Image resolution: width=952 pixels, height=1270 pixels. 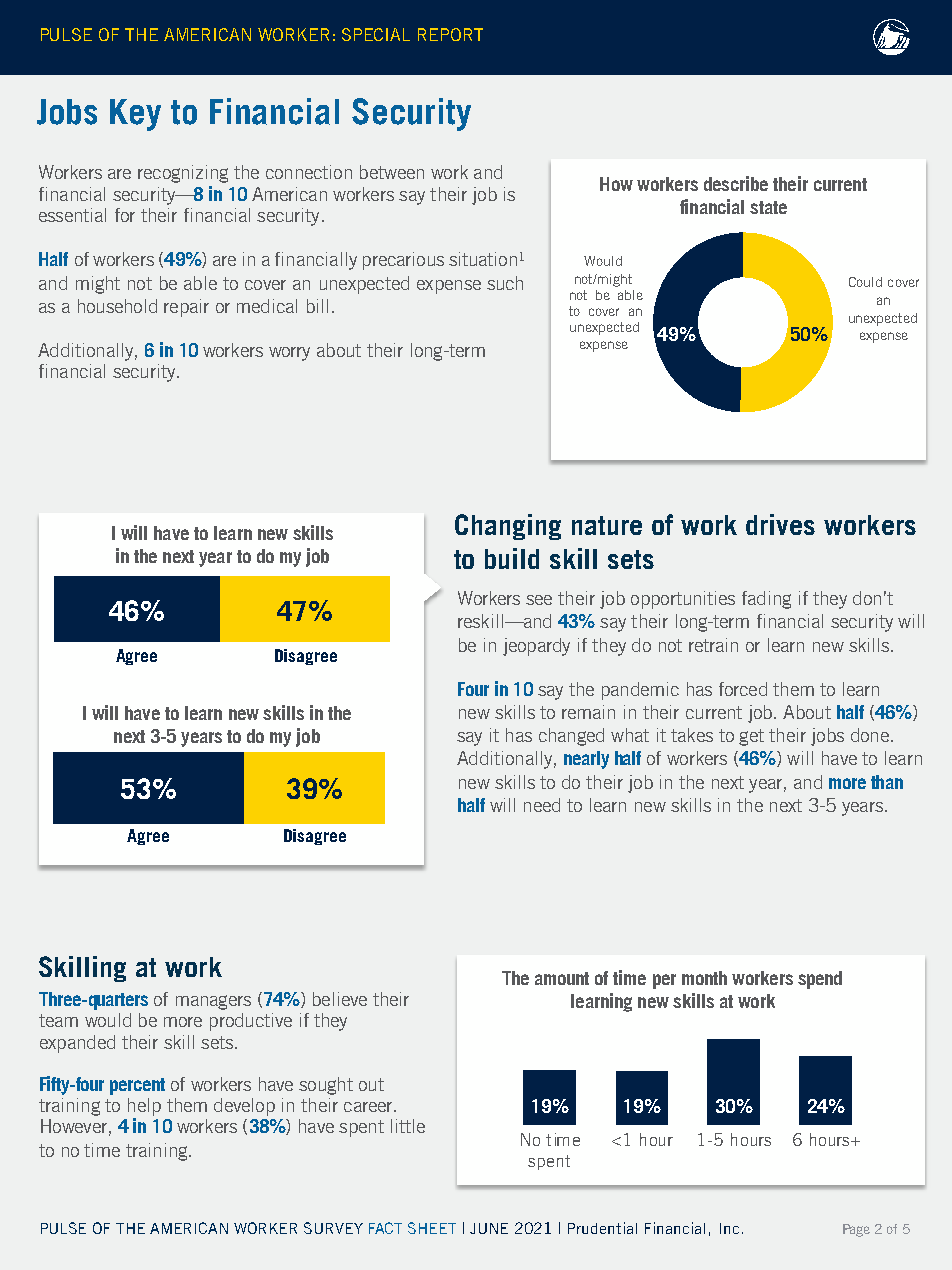 I want to click on REPORT, so click(x=450, y=34).
